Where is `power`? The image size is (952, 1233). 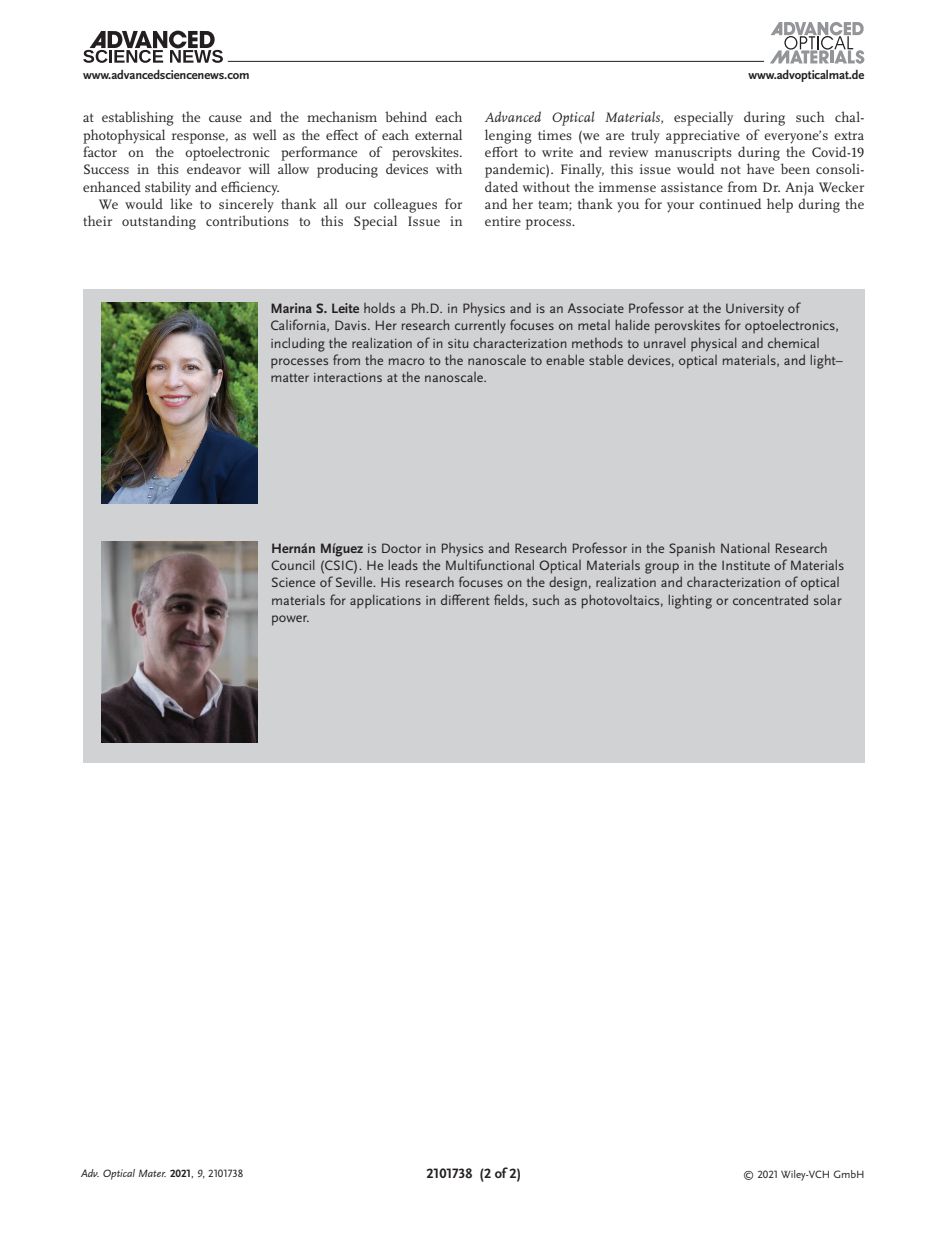
power is located at coordinates (290, 620).
